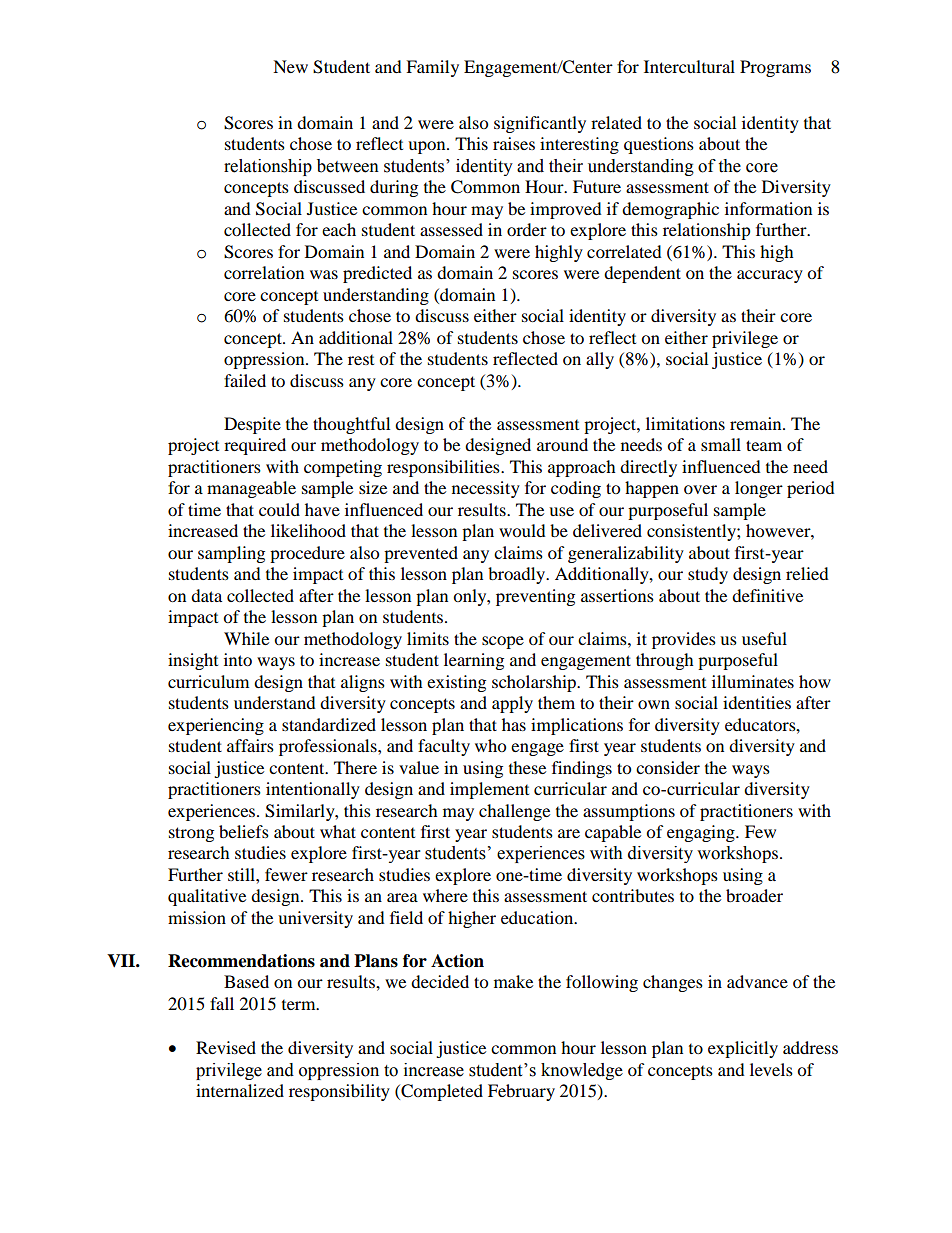 Image resolution: width=952 pixels, height=1233 pixels. Describe the element at coordinates (290, 66) in the screenshot. I see `New` at that location.
